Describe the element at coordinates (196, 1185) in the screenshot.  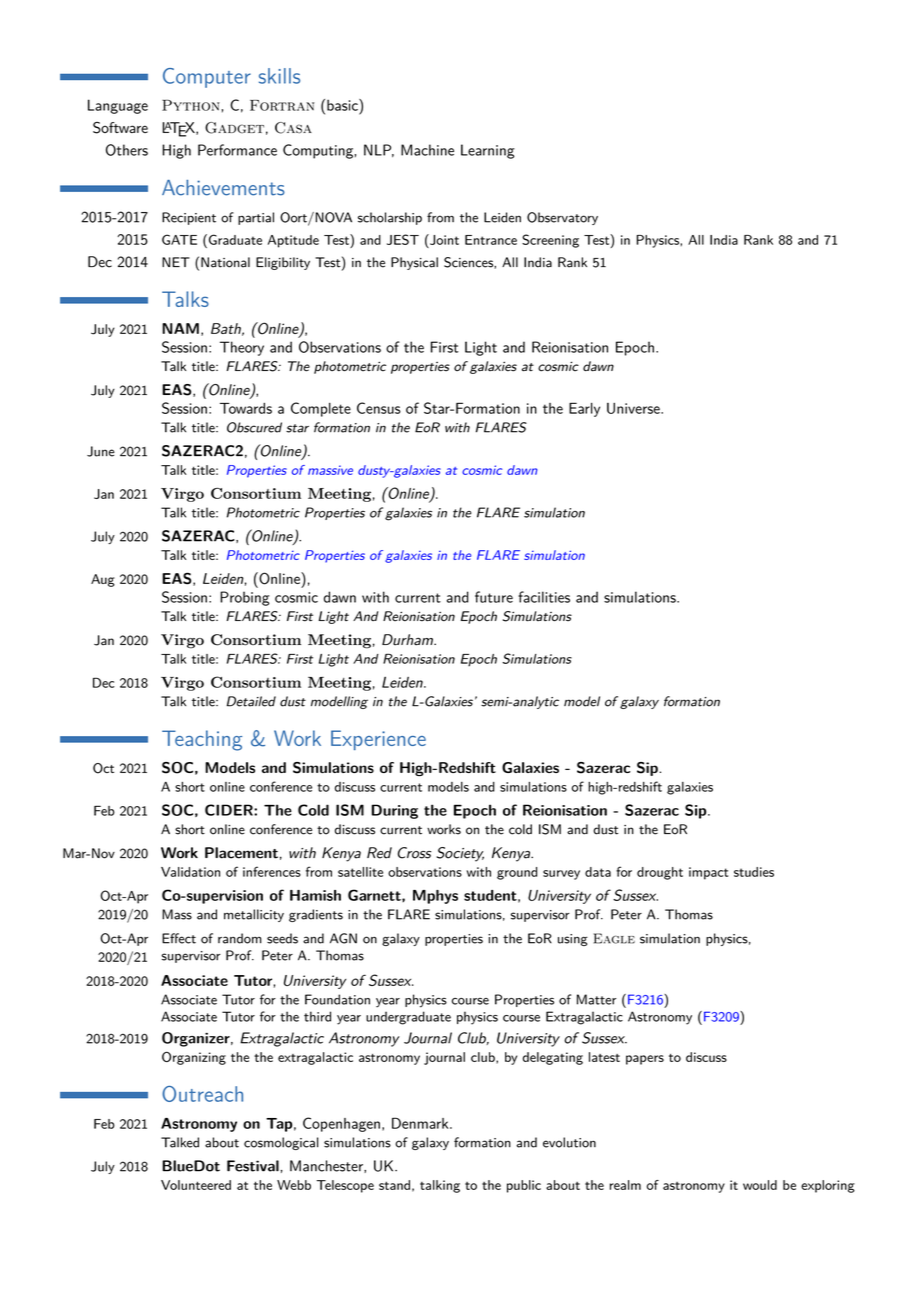
I see `Volunteered` at that location.
